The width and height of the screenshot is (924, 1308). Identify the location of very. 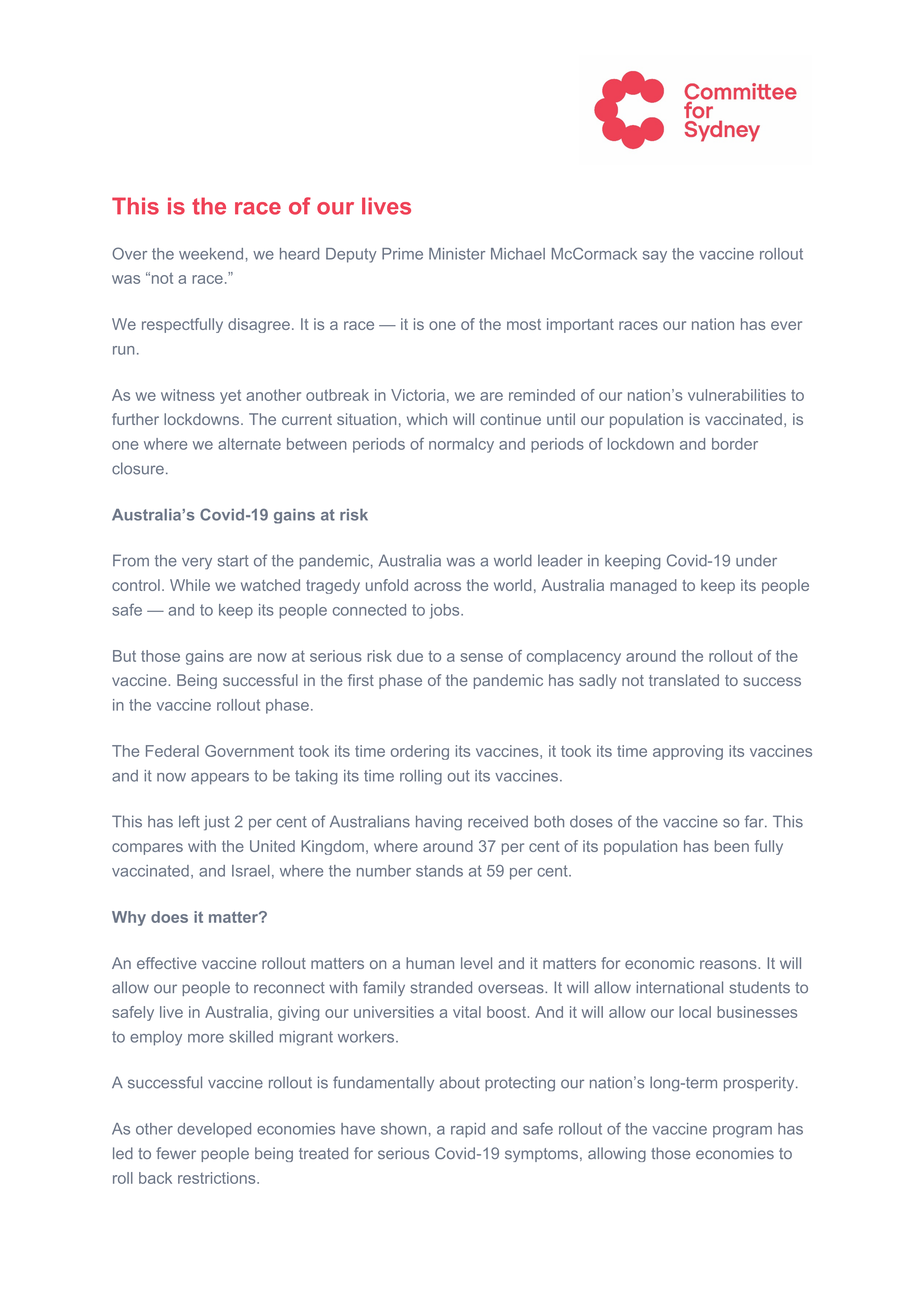
(197, 563).
